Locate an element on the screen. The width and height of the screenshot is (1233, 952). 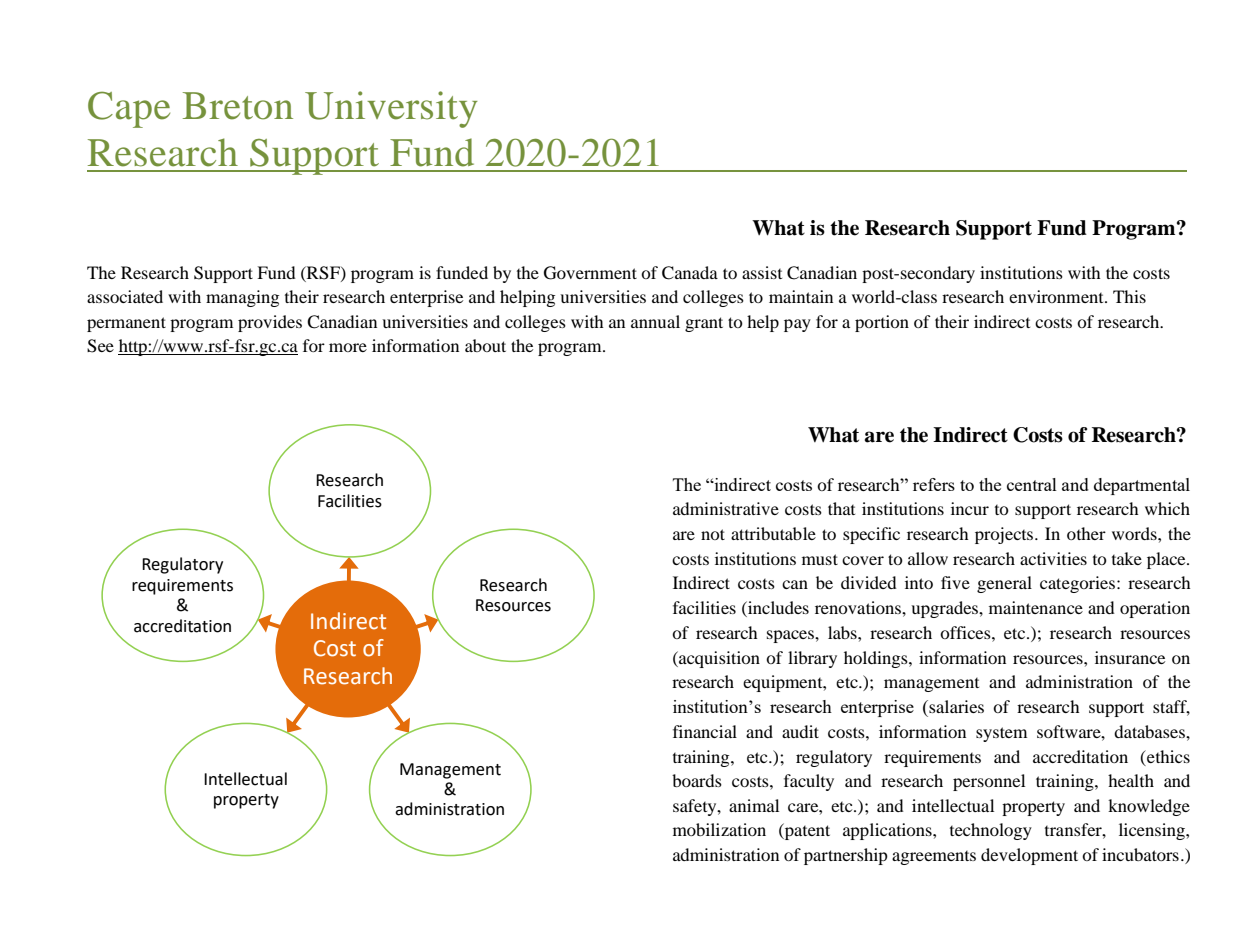
Breton is located at coordinates (238, 106).
